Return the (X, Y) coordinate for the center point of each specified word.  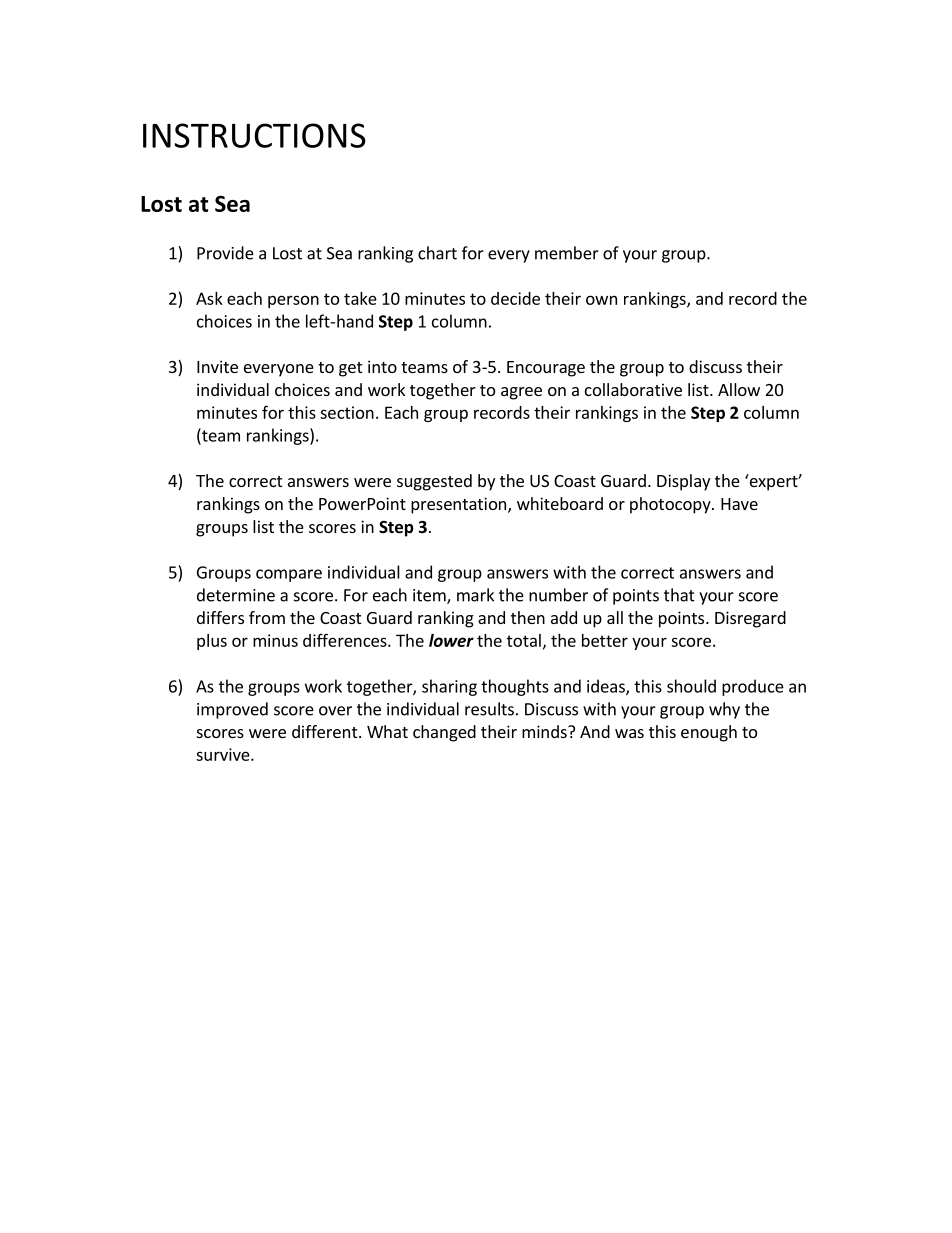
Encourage (546, 369)
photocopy (671, 505)
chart (437, 253)
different (326, 731)
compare (289, 575)
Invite (217, 366)
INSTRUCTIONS (254, 135)
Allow (739, 389)
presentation (460, 505)
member (567, 253)
